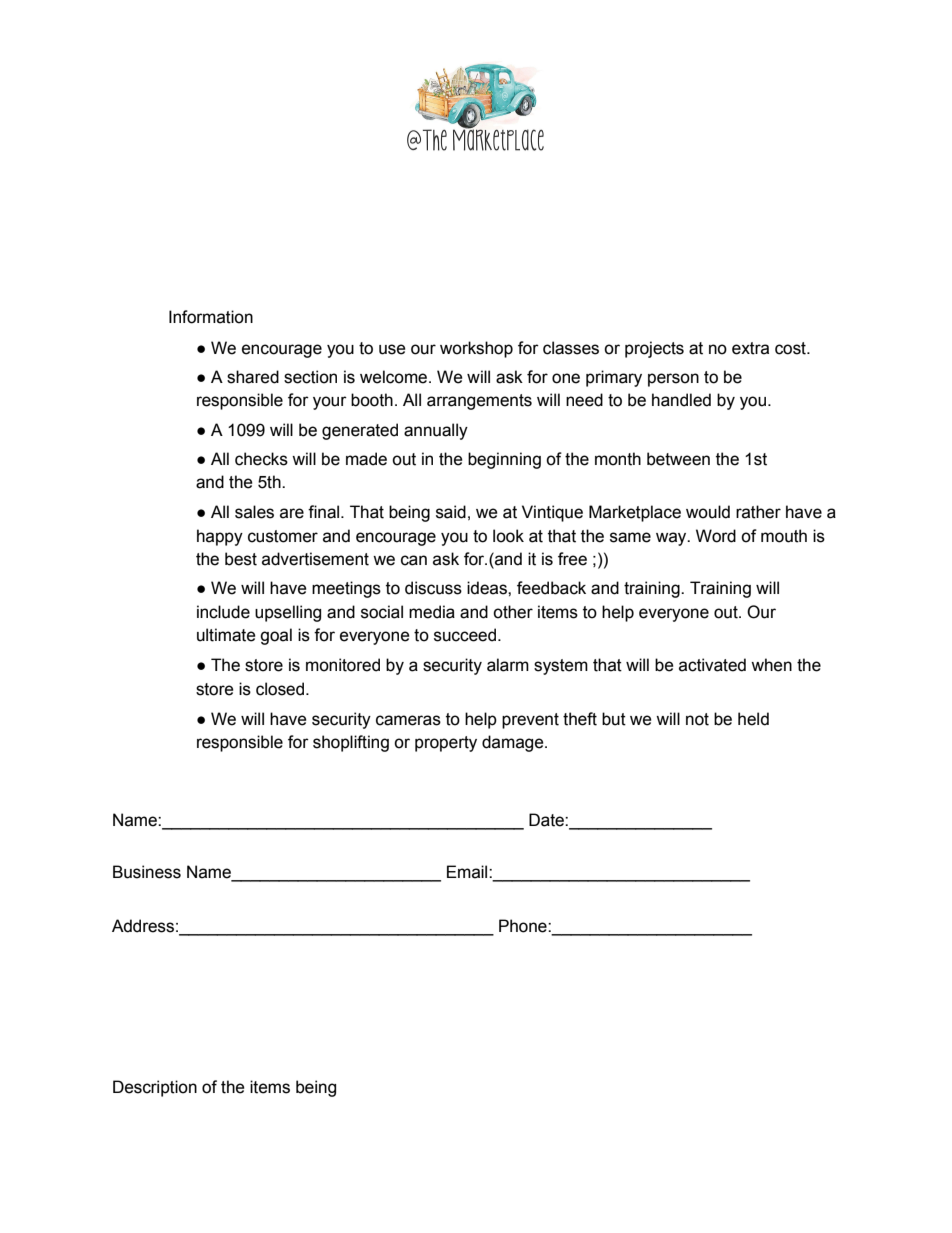  Describe the element at coordinates (750, 348) in the document. I see `extra` at that location.
